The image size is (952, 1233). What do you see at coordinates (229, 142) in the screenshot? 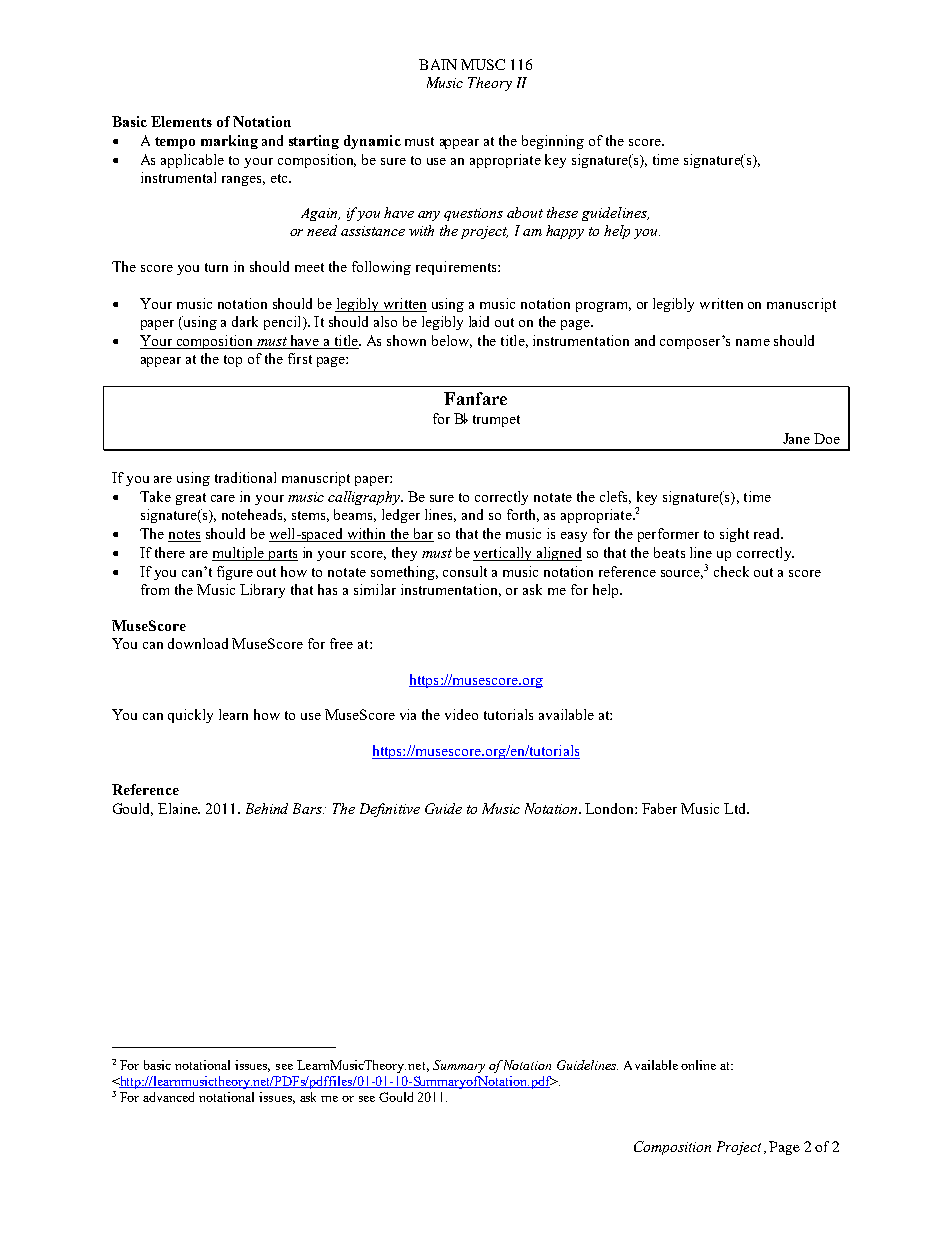
I see `marking` at bounding box center [229, 142].
